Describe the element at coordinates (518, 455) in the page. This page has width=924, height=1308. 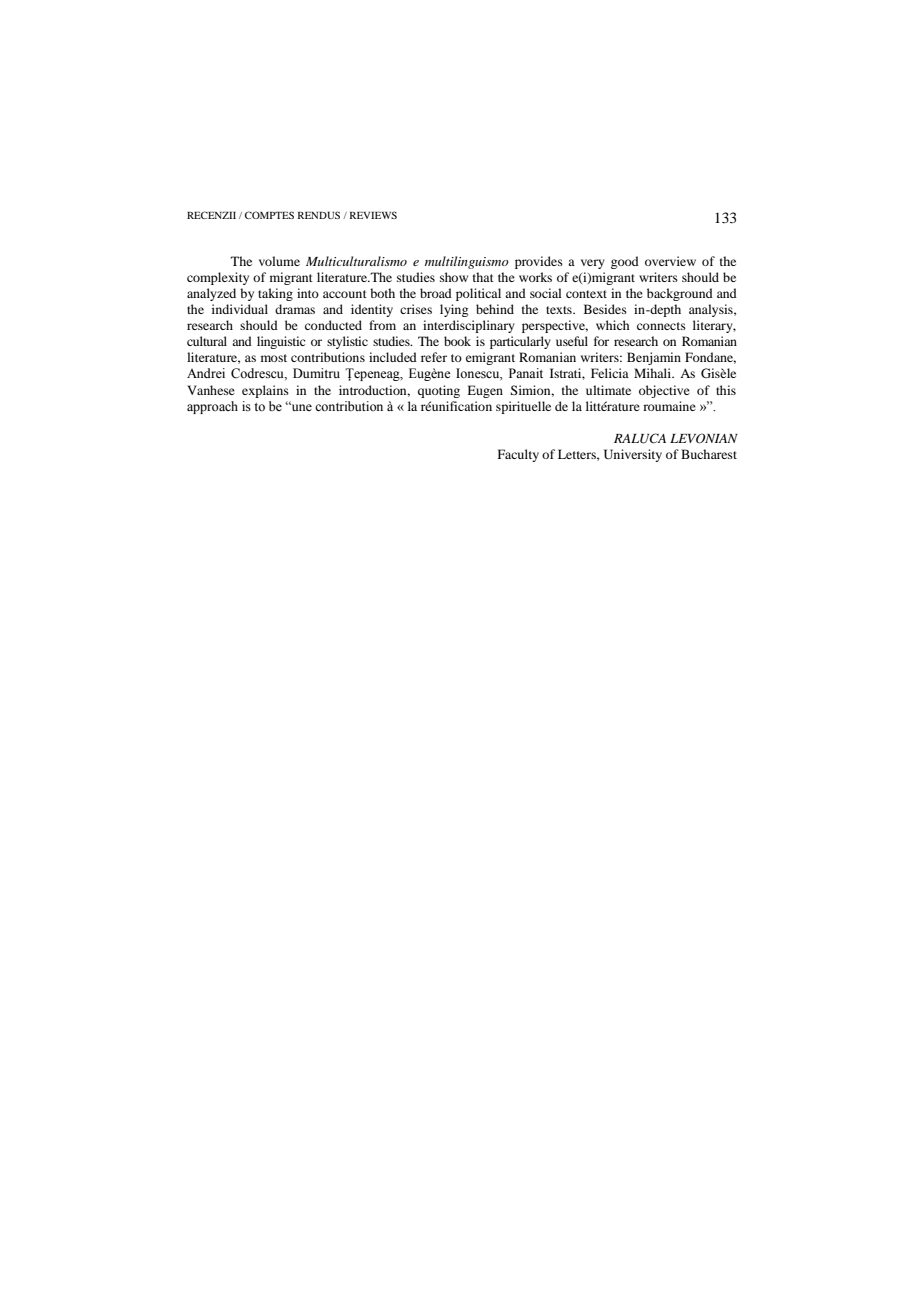
I see `Faculty` at that location.
